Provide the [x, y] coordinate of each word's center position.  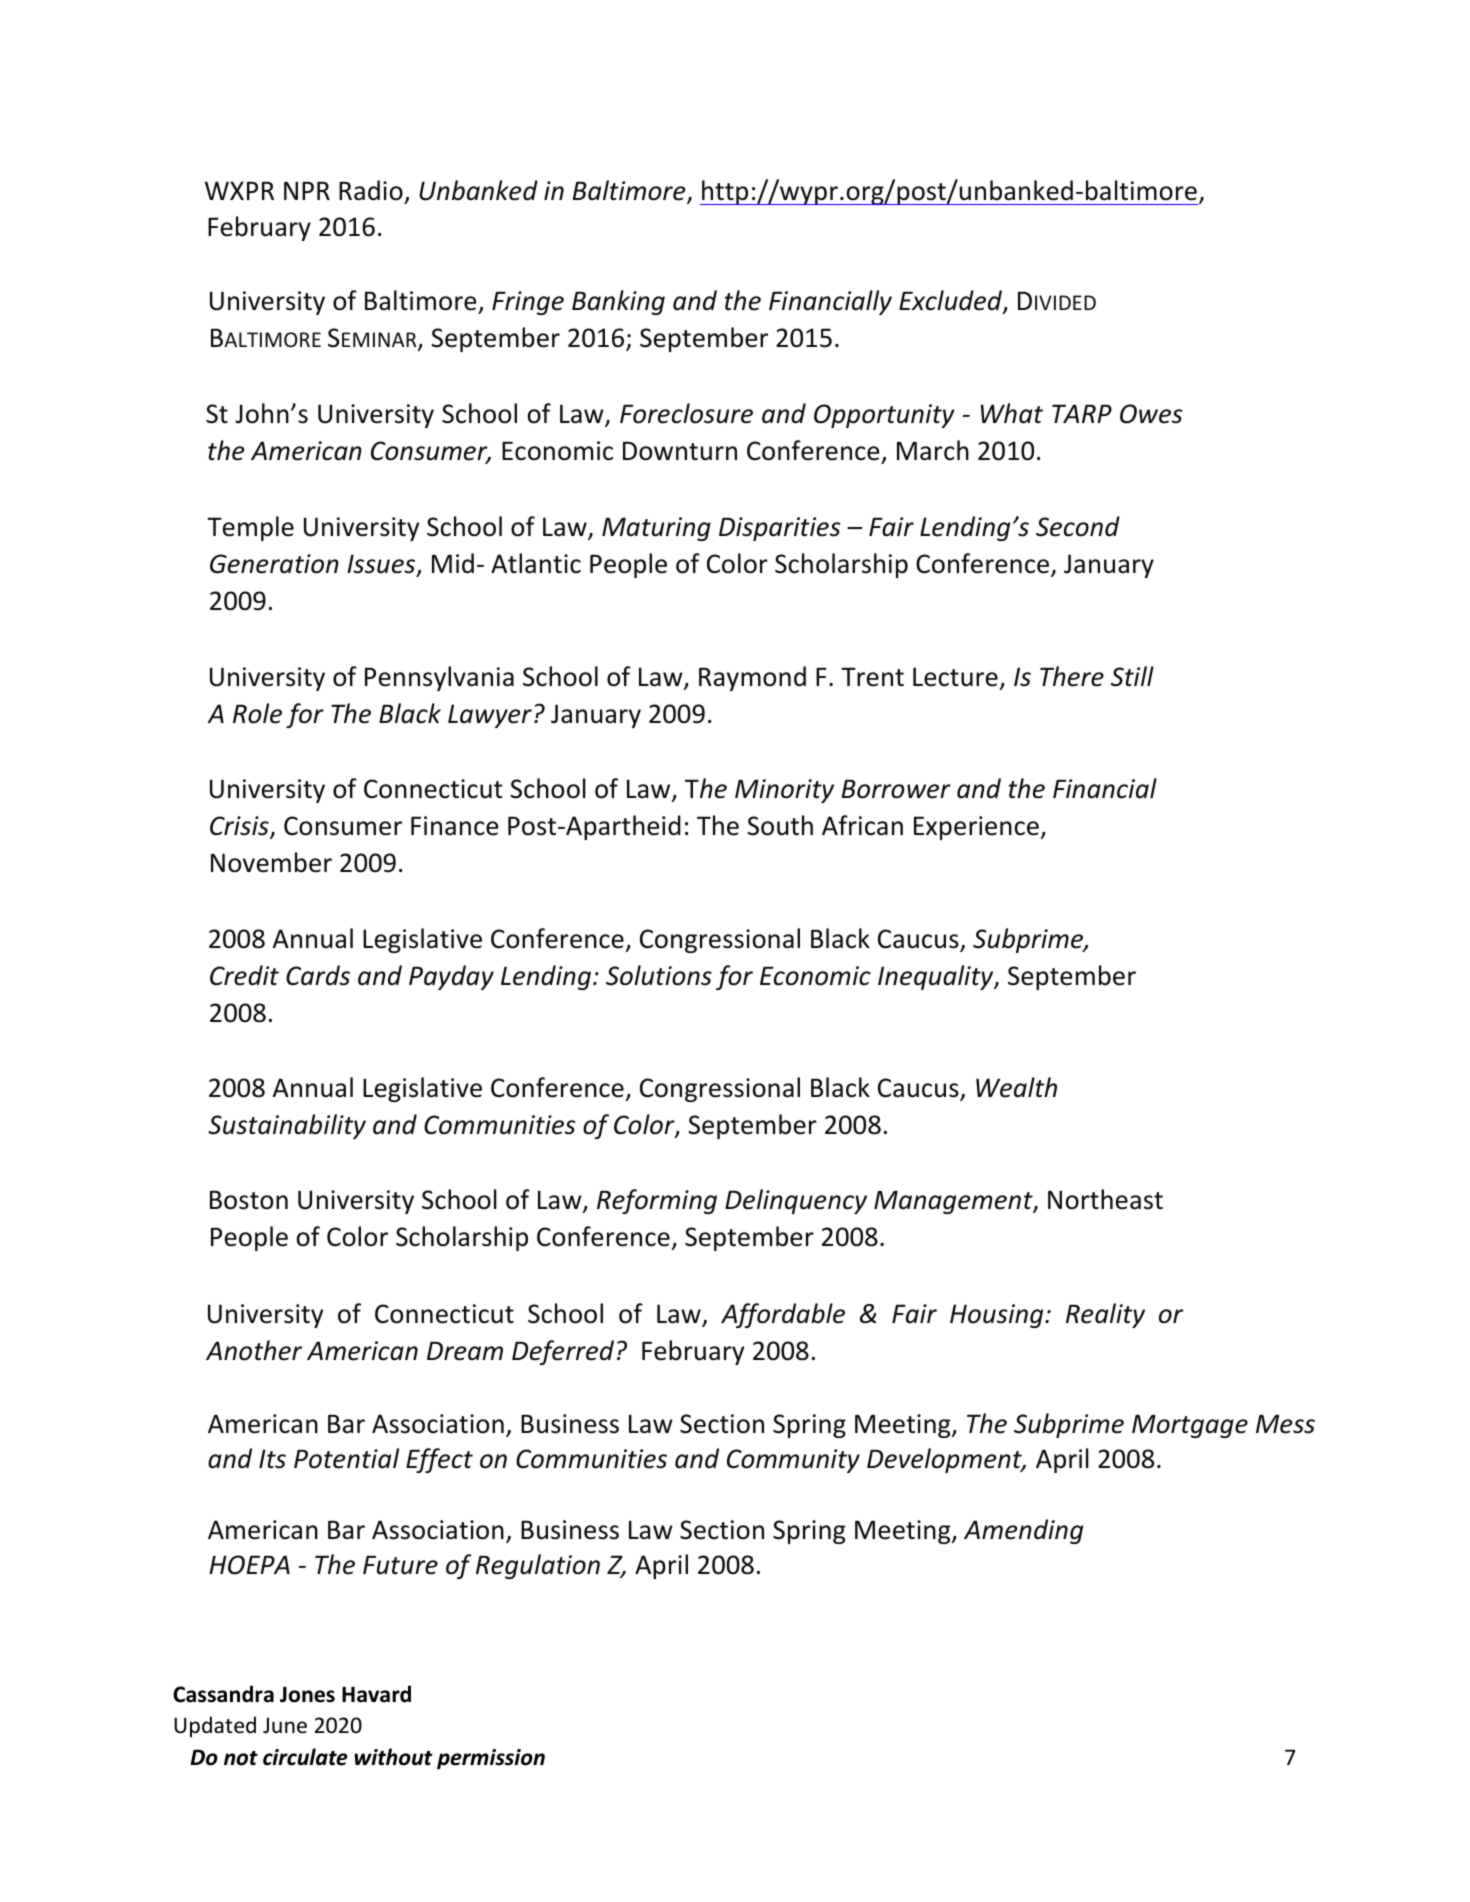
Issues [382, 565]
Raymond [752, 678]
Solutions [659, 975]
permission [491, 1759]
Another [254, 1350]
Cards [318, 975]
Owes [1151, 414]
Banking [618, 302]
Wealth [1016, 1087]
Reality [1105, 1315]
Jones [307, 1694]
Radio [371, 190]
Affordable [783, 1315]
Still [1132, 676]
